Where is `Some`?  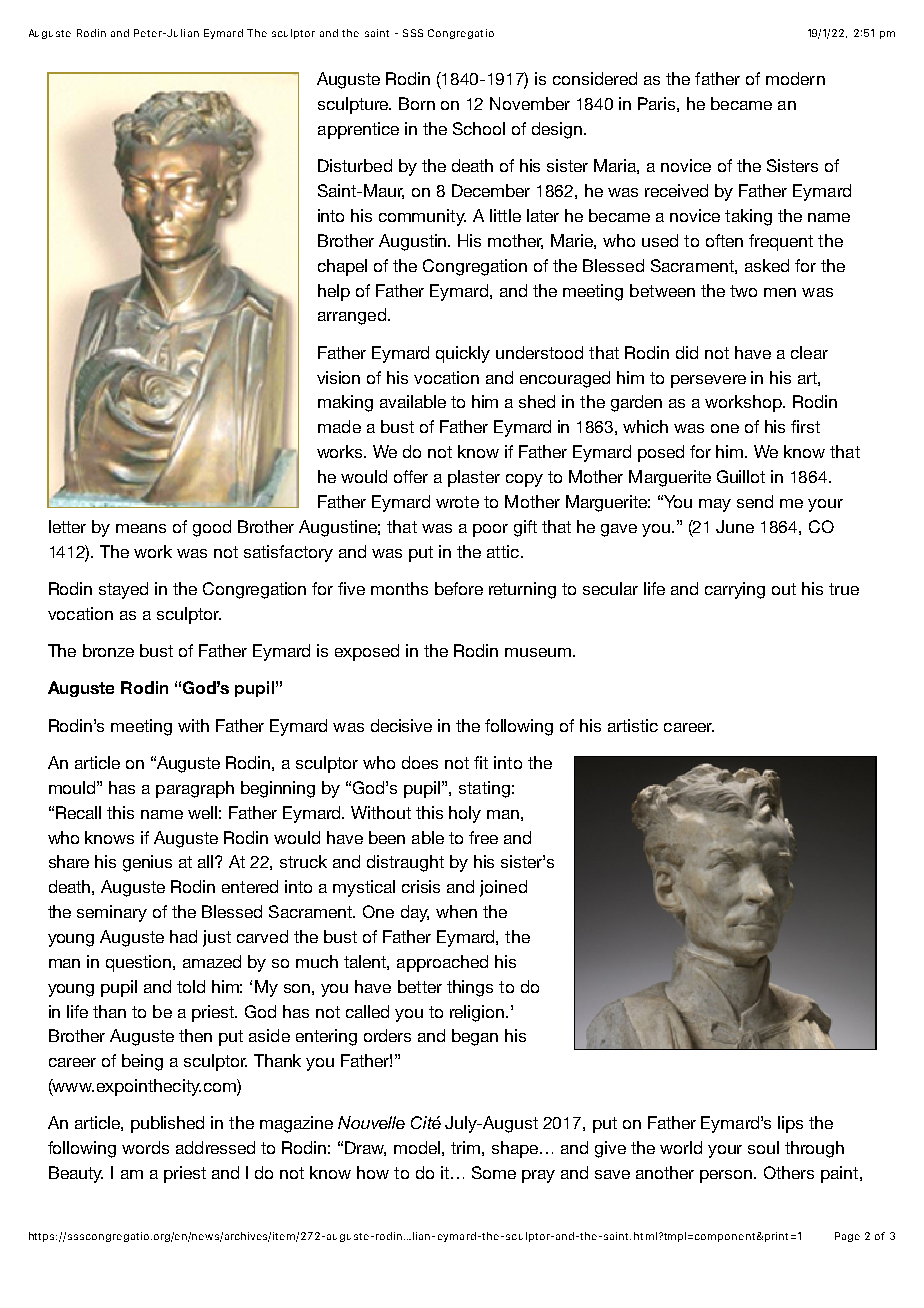
Some is located at coordinates (494, 1172).
